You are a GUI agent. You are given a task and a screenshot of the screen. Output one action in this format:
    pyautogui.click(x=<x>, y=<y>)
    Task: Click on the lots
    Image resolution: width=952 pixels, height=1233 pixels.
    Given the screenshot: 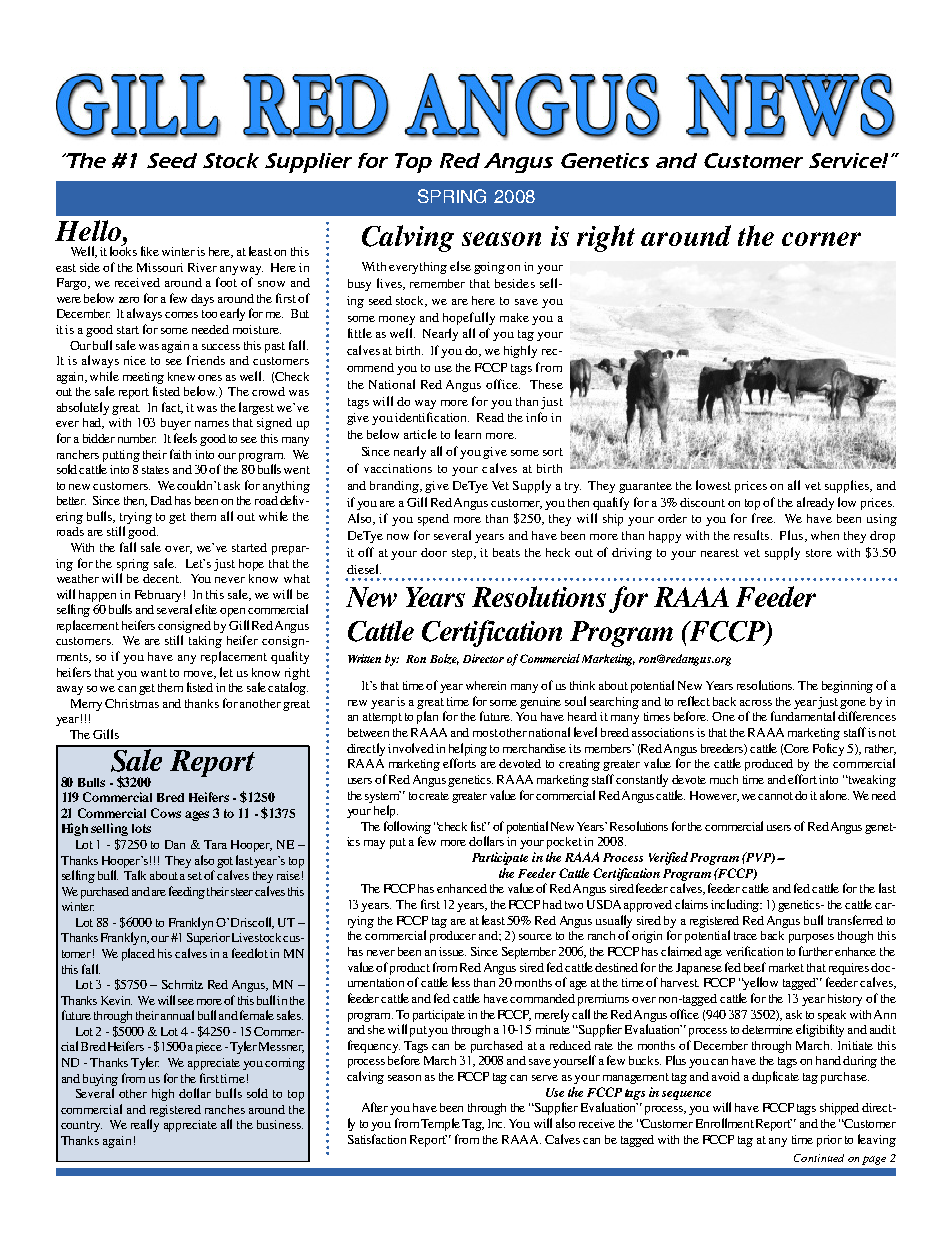 What is the action you would take?
    pyautogui.click(x=141, y=828)
